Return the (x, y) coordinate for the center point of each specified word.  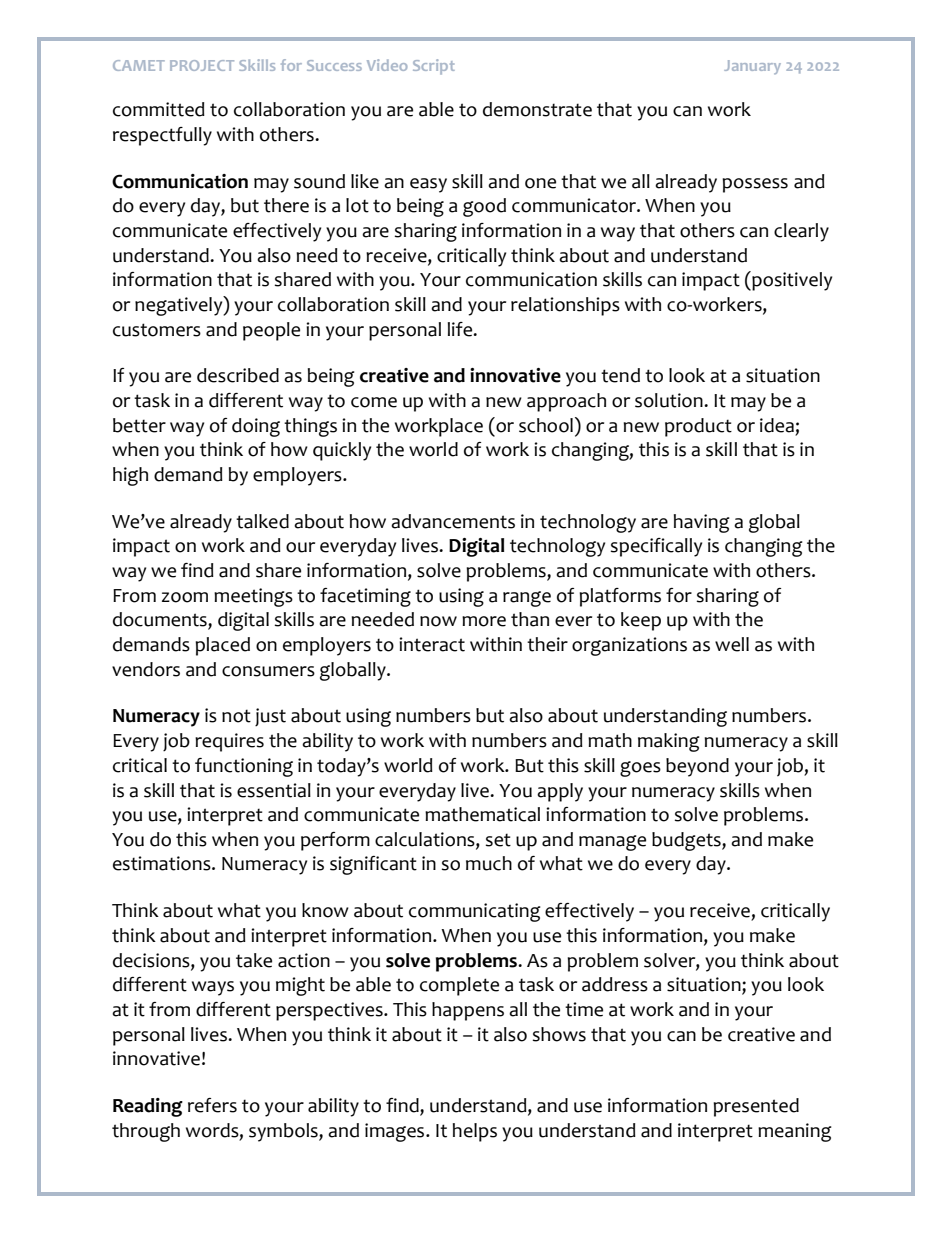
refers (212, 1105)
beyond (697, 767)
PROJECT (202, 65)
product (698, 427)
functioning (244, 767)
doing (256, 427)
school (546, 425)
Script (434, 67)
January (752, 67)
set (498, 840)
